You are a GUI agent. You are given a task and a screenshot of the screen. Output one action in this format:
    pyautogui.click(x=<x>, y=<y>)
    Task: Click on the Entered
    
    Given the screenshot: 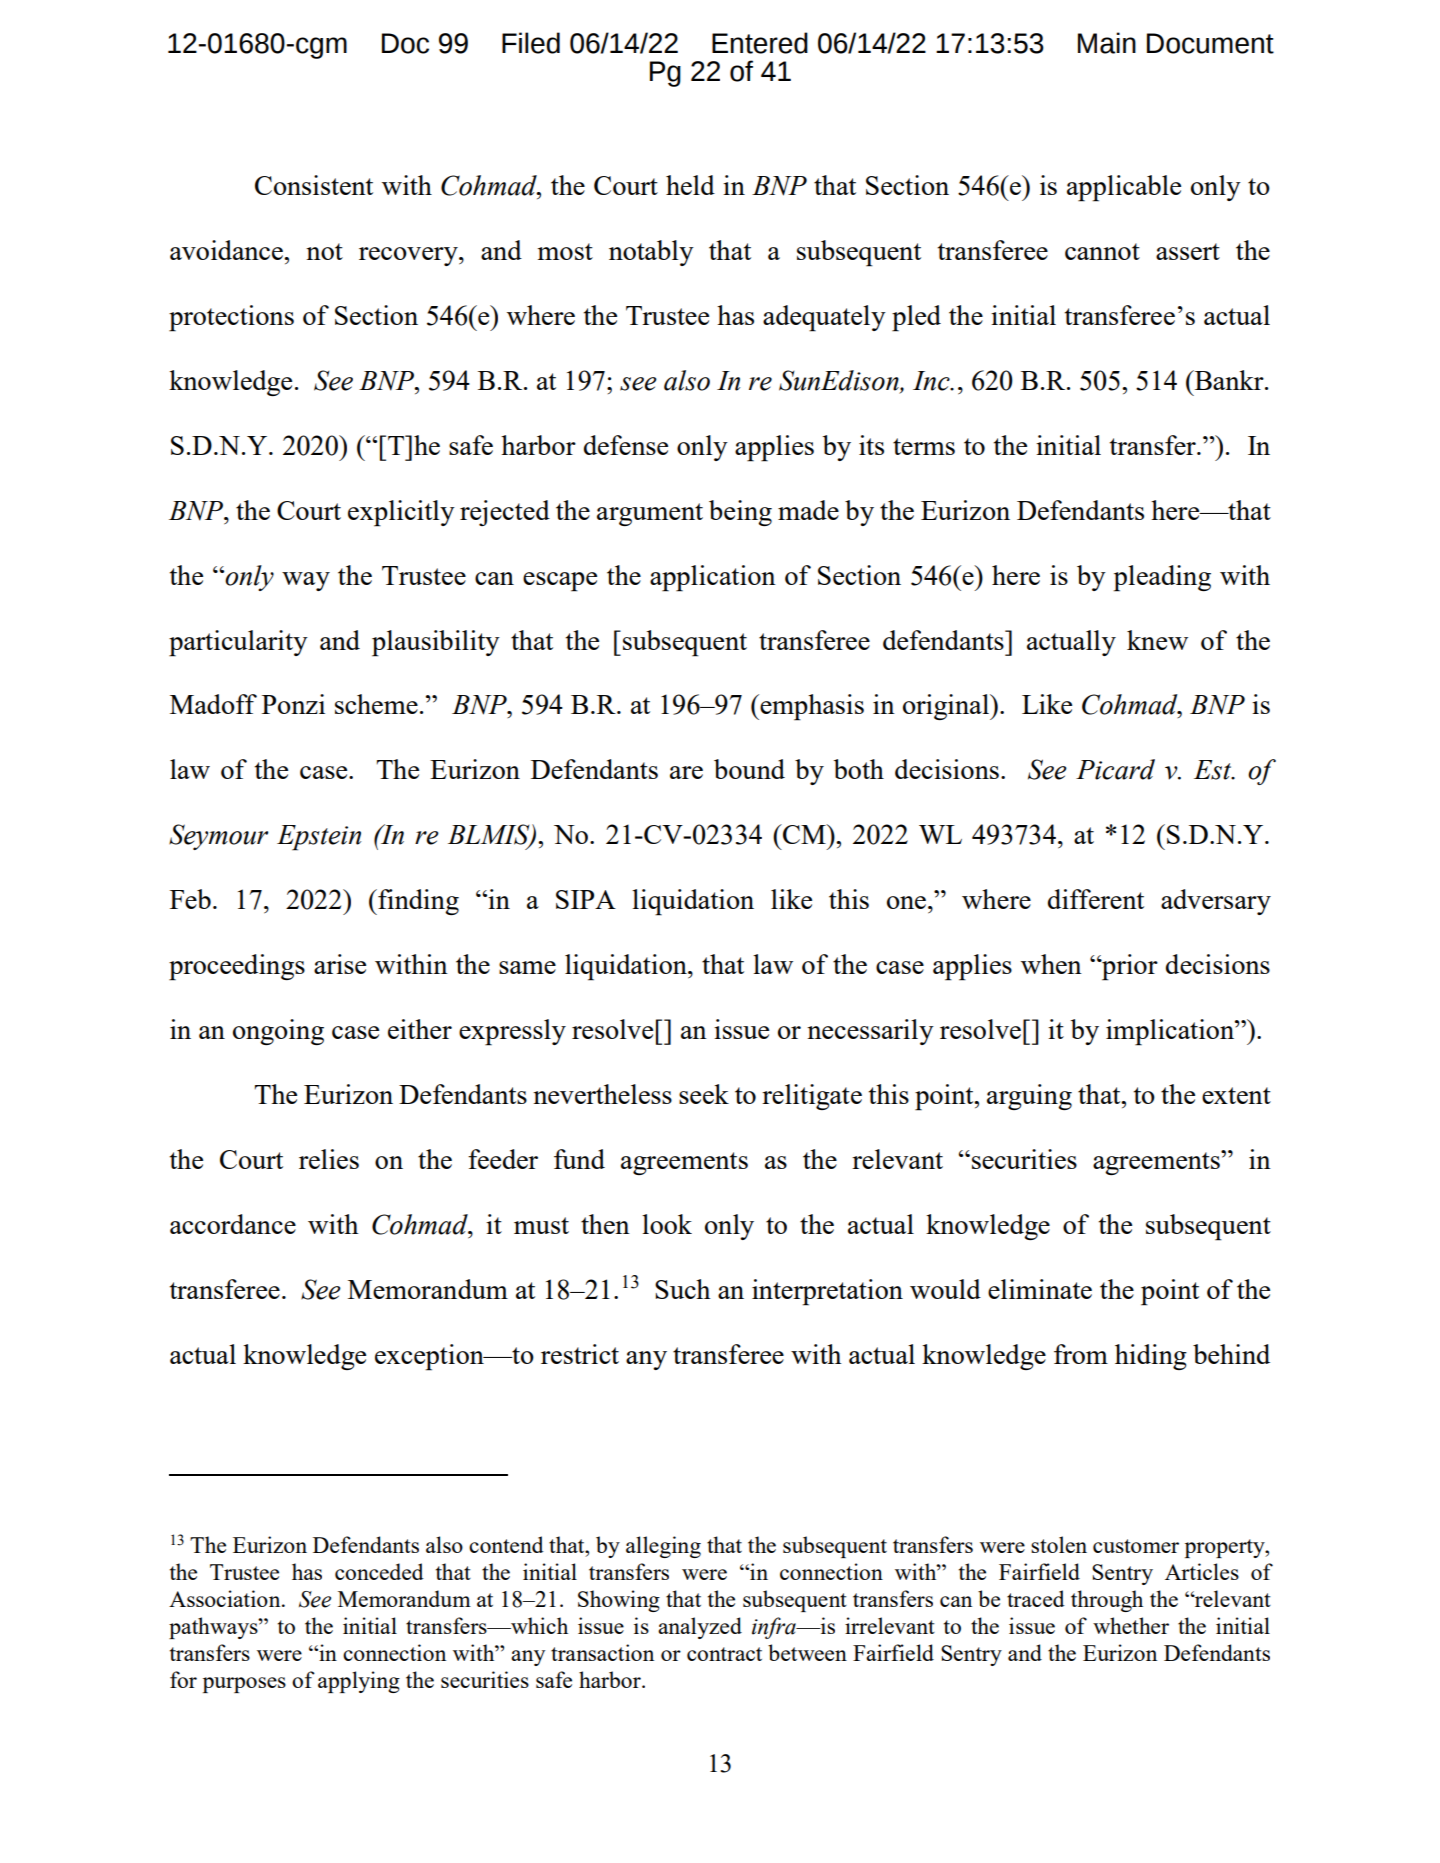 What is the action you would take?
    pyautogui.click(x=760, y=43)
